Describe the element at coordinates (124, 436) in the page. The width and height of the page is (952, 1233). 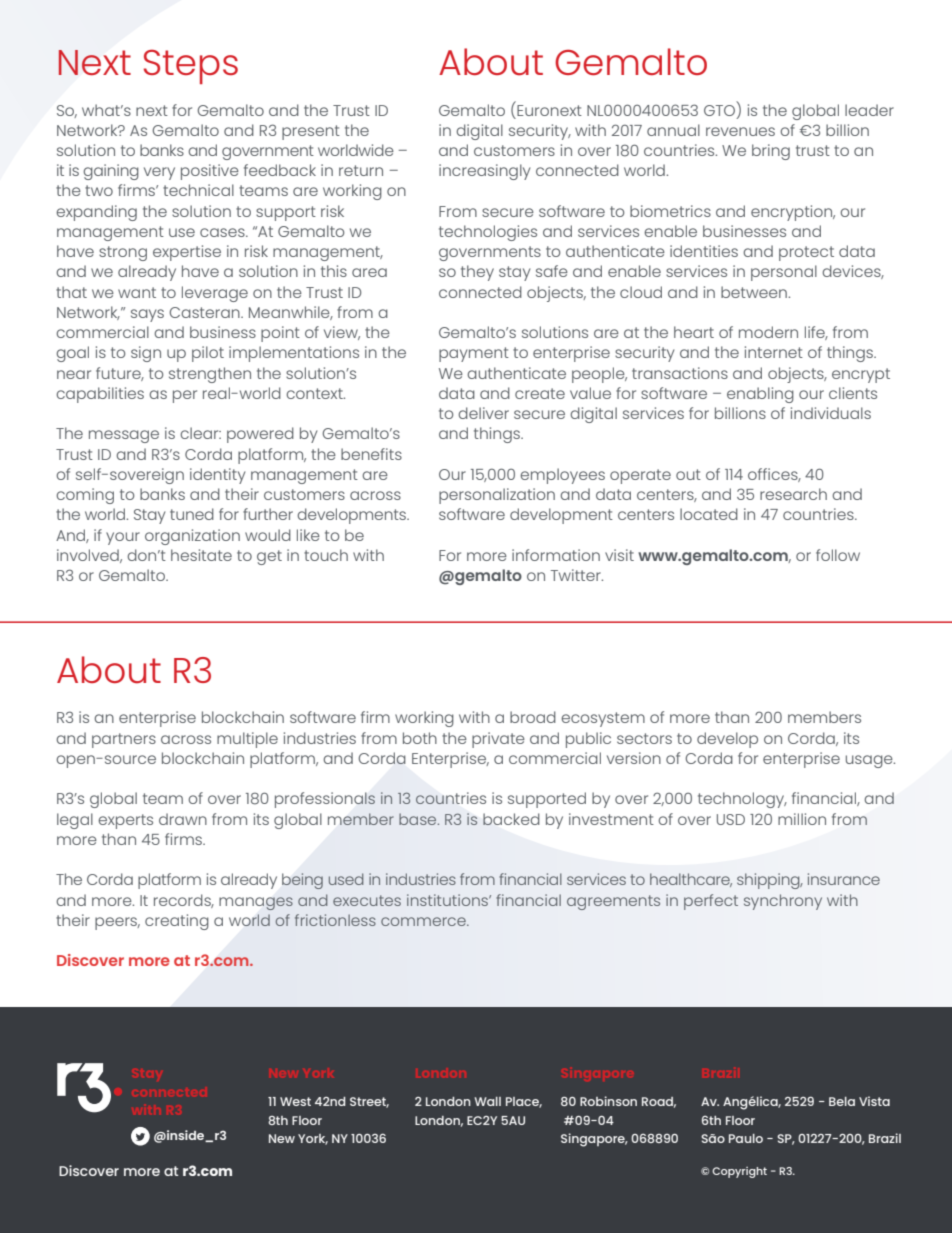
I see `message` at that location.
